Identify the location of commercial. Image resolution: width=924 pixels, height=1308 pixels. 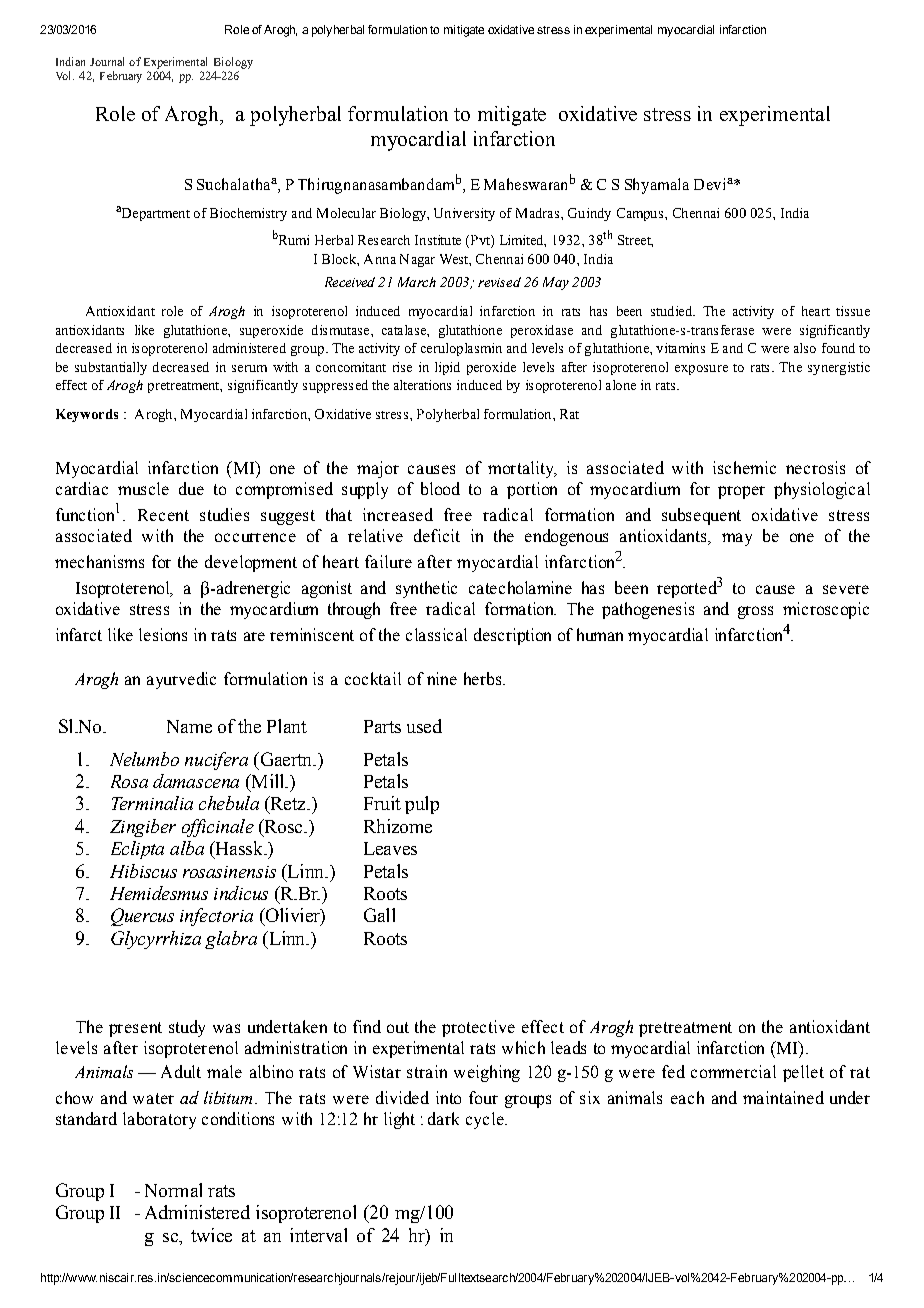
(733, 1071).
